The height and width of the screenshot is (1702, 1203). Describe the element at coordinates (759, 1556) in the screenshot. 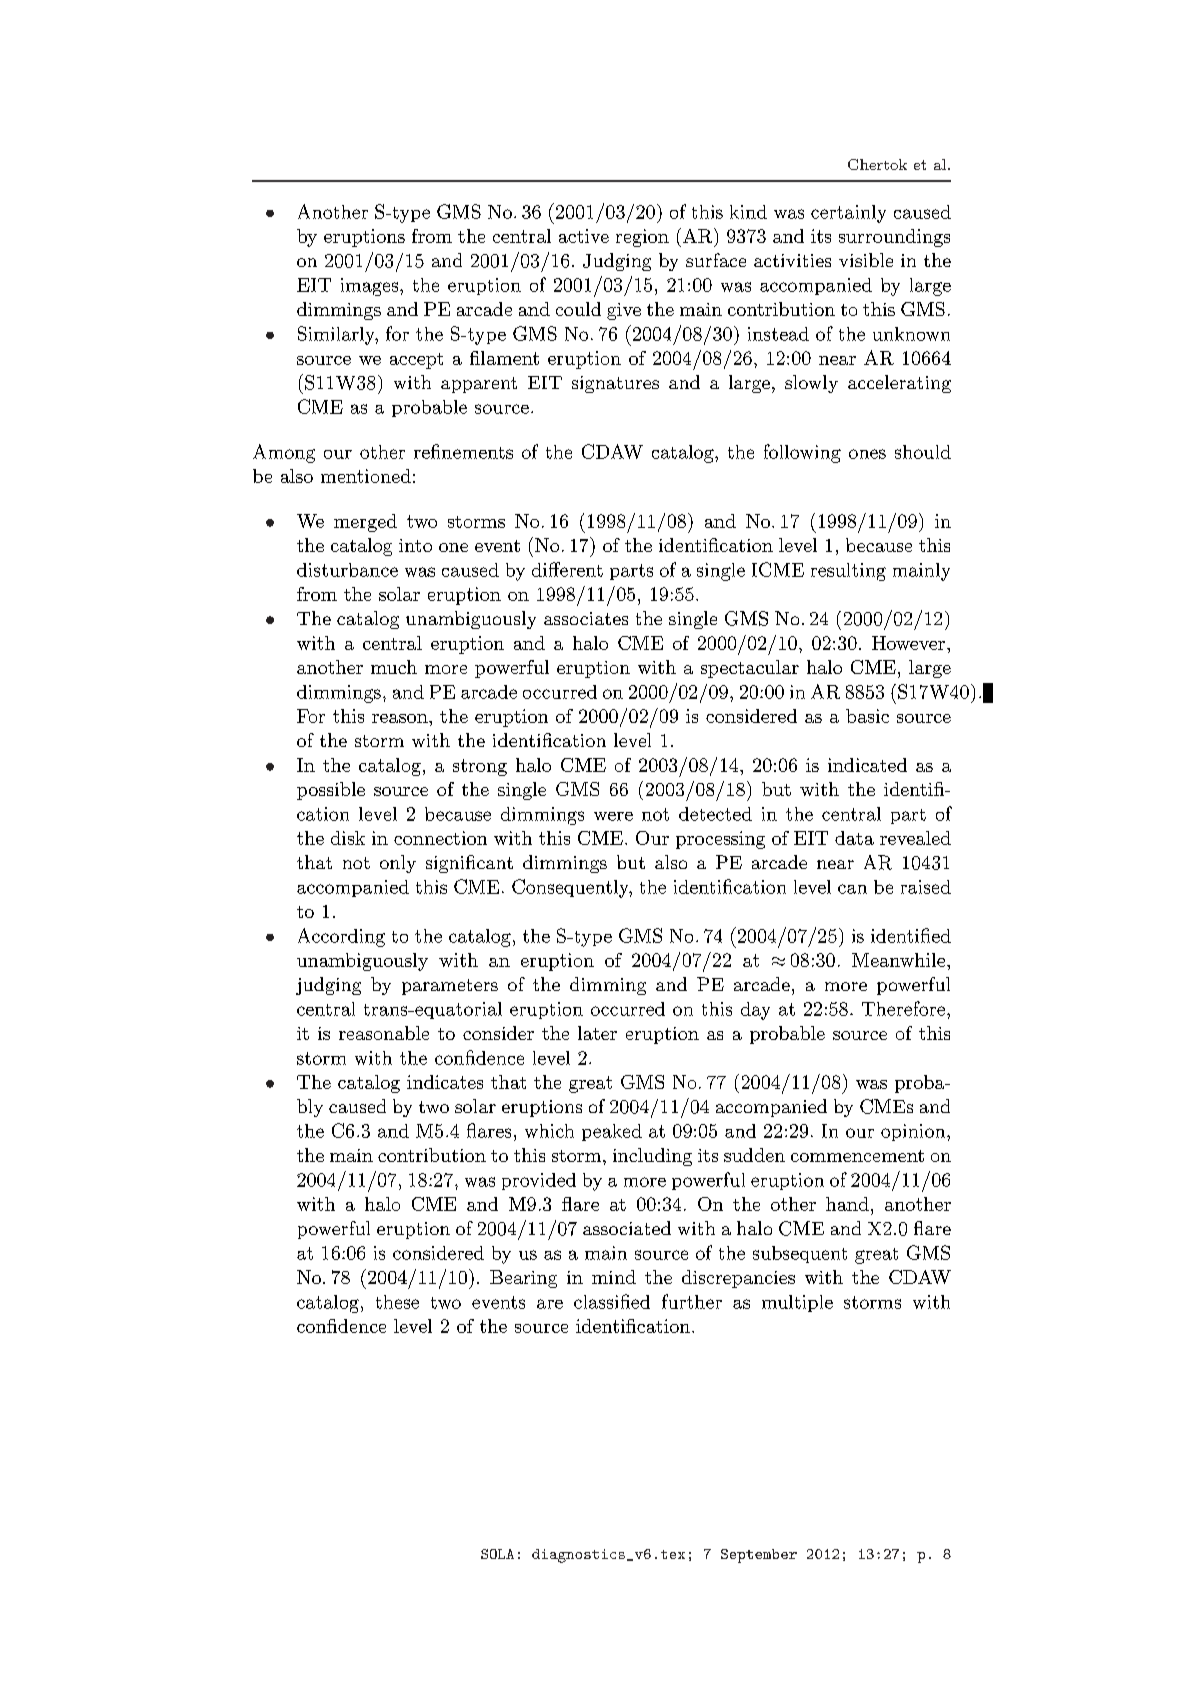

I see `September` at that location.
